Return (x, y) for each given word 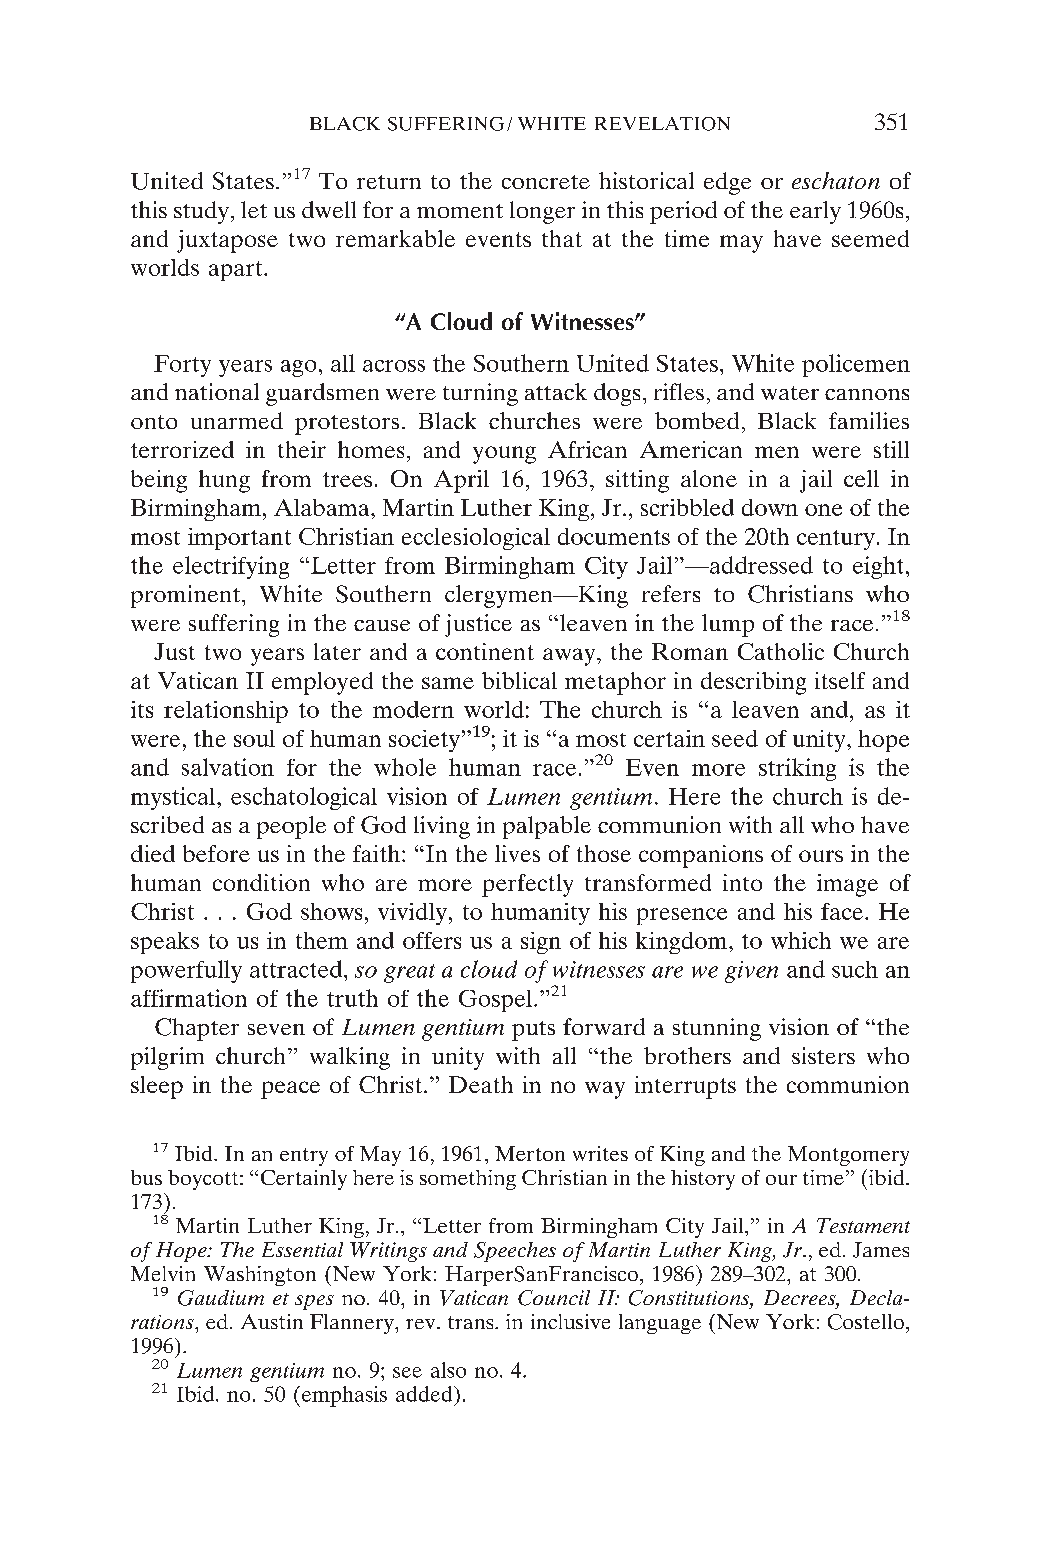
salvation (228, 767)
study (201, 212)
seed (735, 738)
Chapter (197, 1029)
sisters (823, 1055)
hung (224, 481)
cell (861, 478)
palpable (547, 827)
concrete (546, 182)
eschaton (836, 180)
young (504, 455)
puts (533, 1031)
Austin (272, 1321)
